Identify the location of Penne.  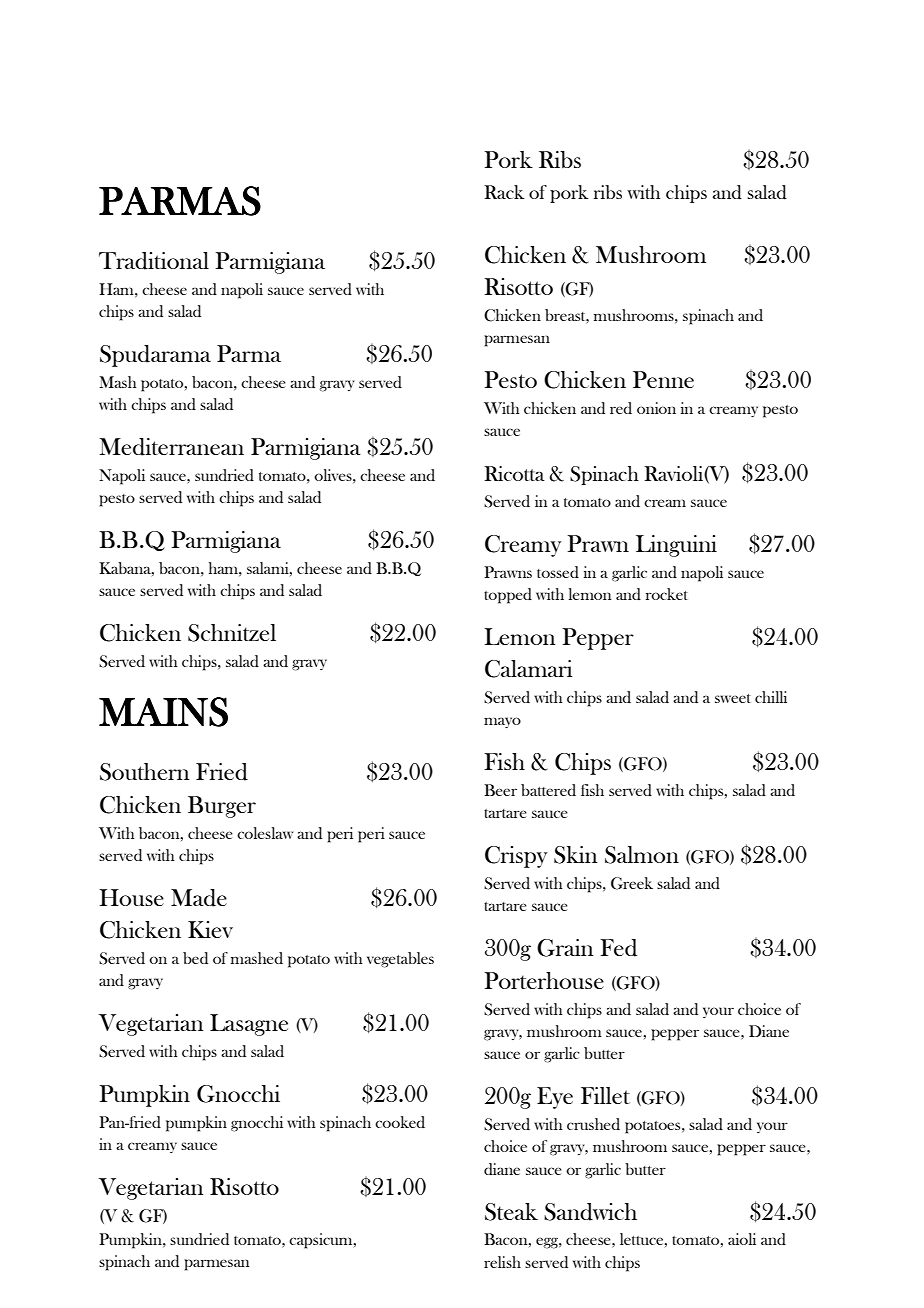
(663, 379).
